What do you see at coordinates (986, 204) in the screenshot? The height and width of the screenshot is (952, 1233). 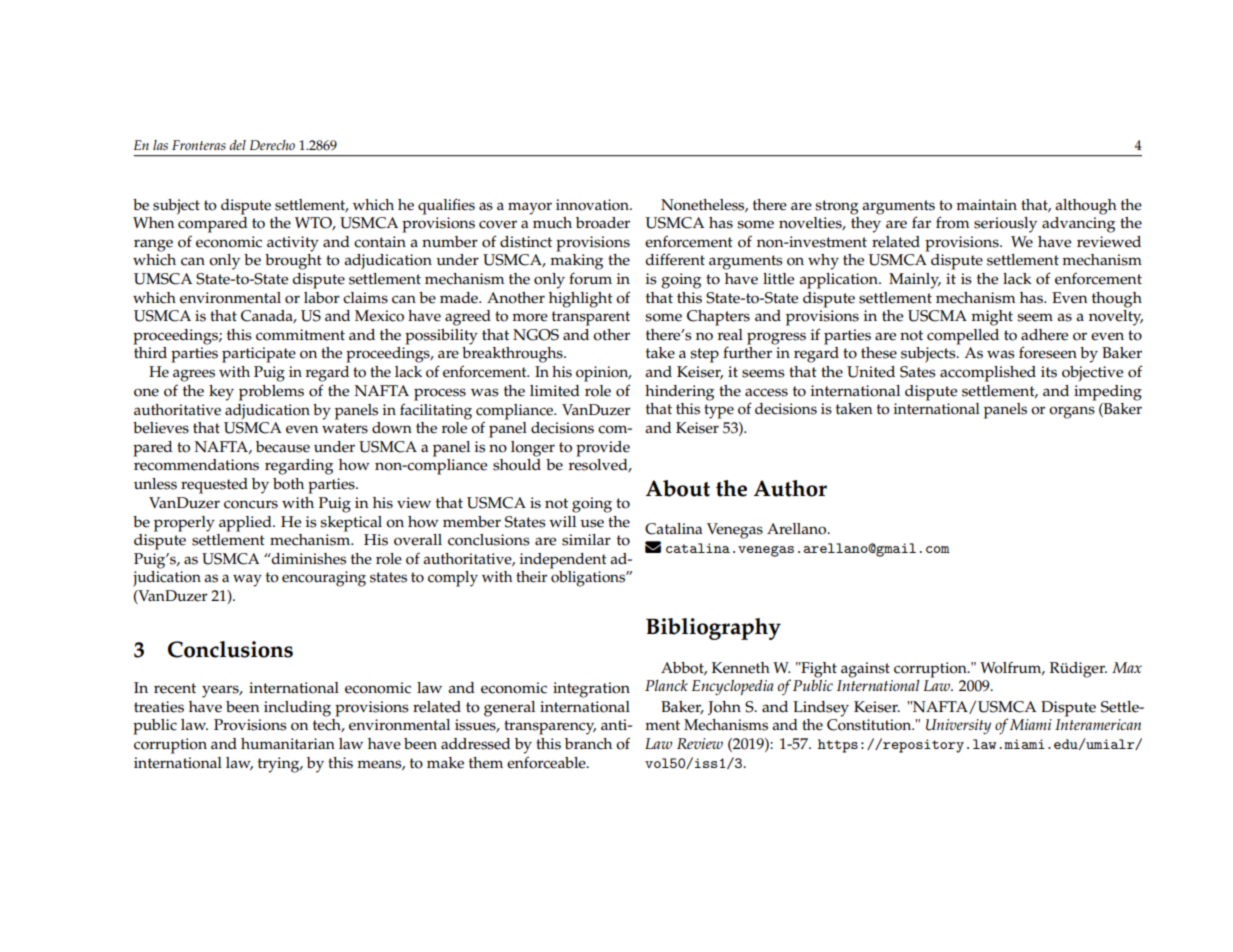 I see `maintain` at bounding box center [986, 204].
